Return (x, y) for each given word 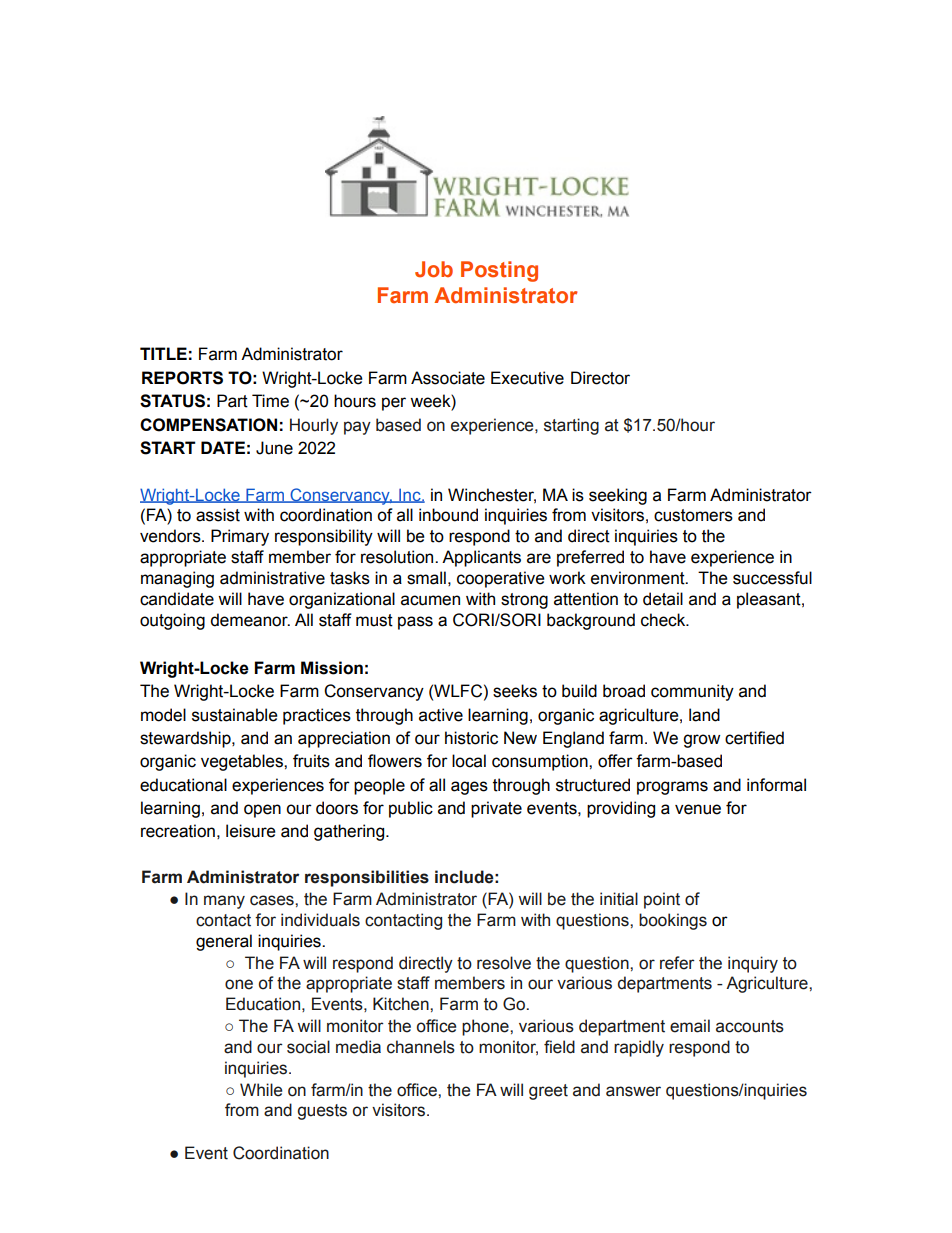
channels (421, 1047)
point (662, 900)
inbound (448, 515)
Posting (499, 271)
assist (218, 515)
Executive (527, 378)
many (224, 902)
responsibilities (367, 878)
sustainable (235, 715)
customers (693, 515)
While (261, 1090)
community (692, 692)
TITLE (163, 353)
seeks (515, 691)
